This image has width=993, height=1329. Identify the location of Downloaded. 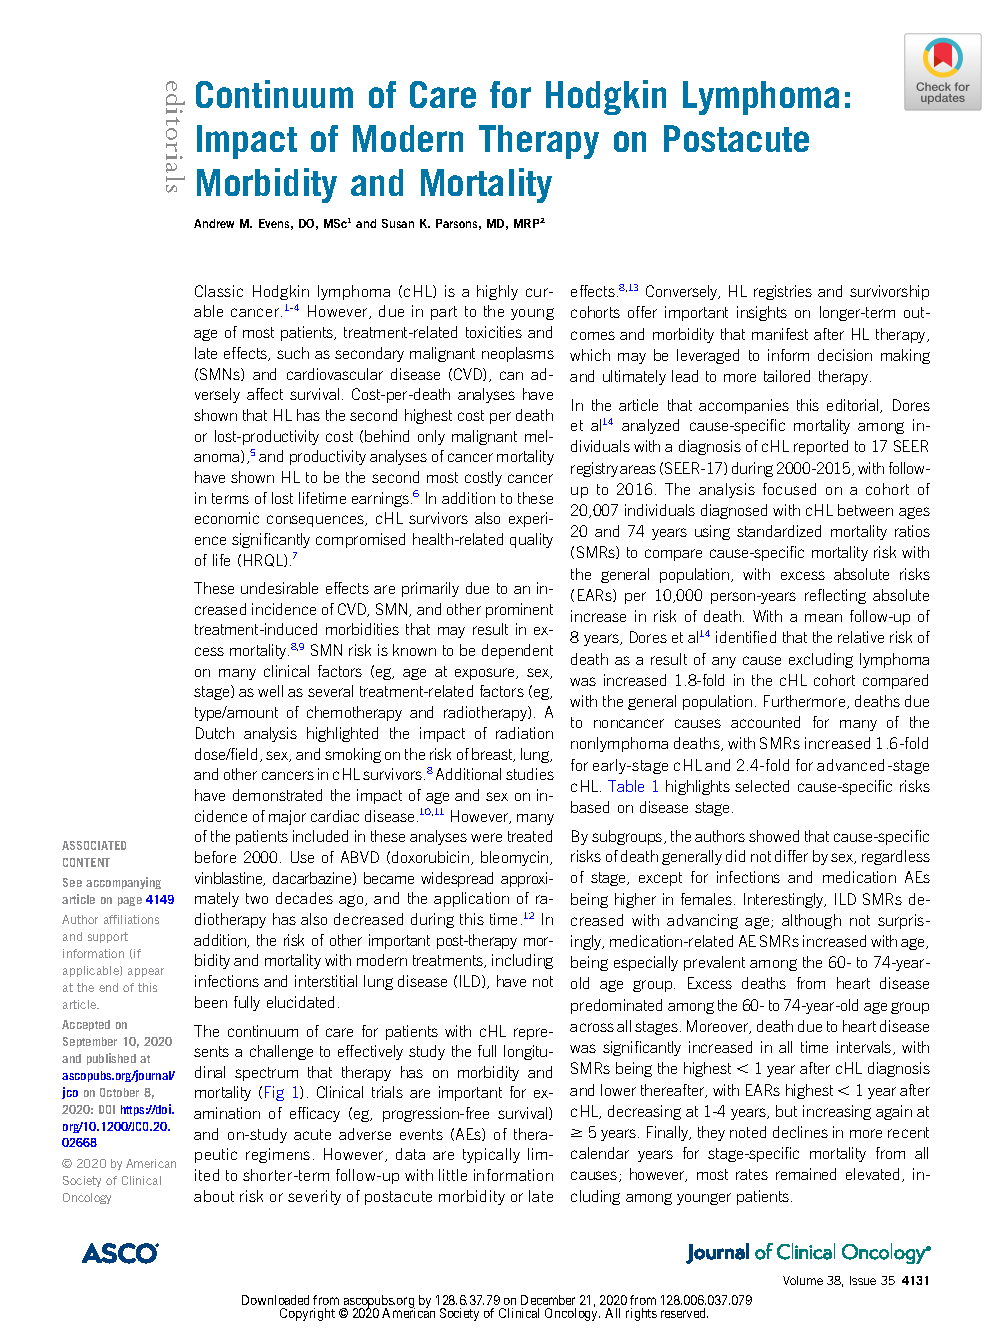
(275, 1300).
